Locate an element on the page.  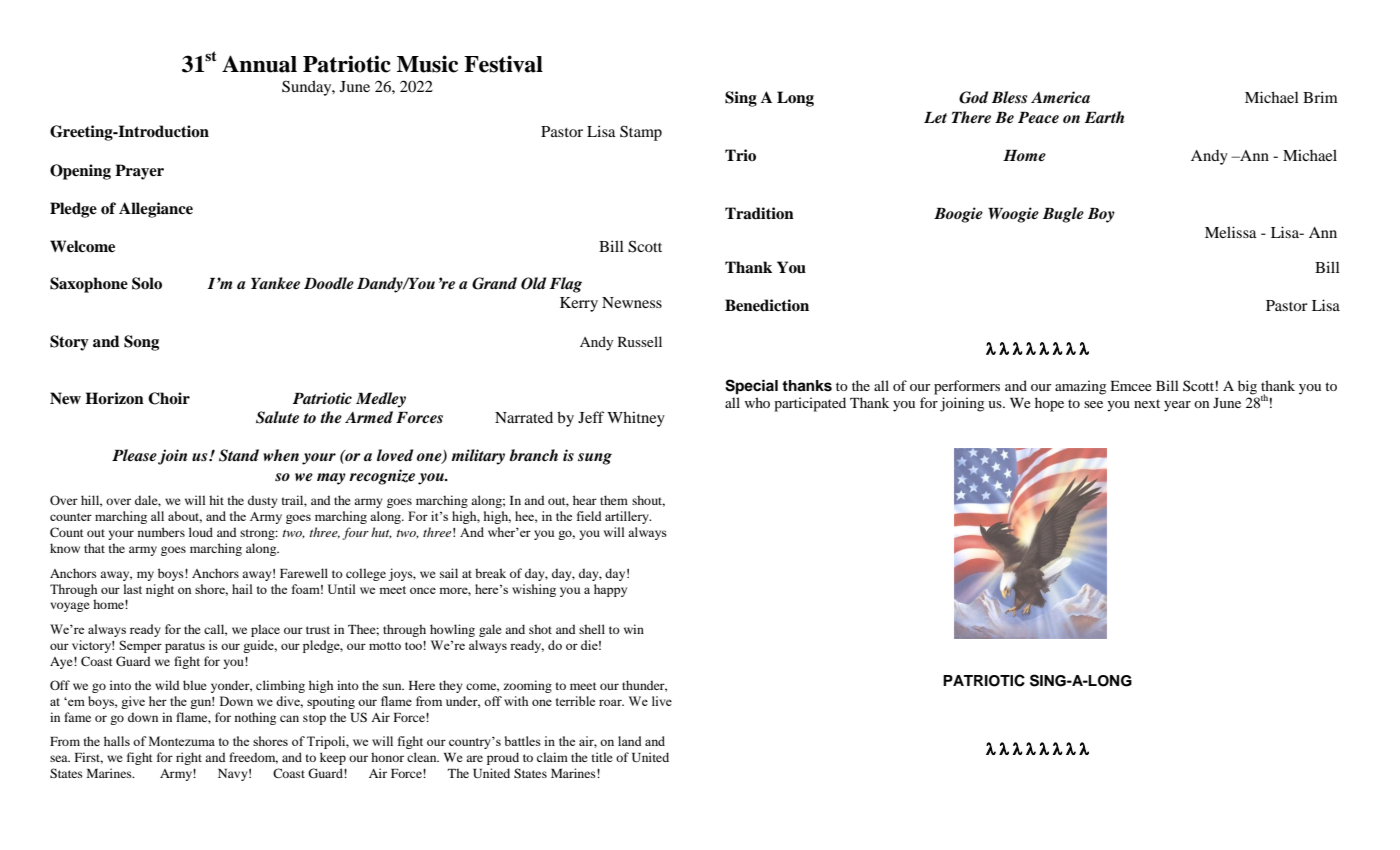
artillery is located at coordinates (628, 517).
